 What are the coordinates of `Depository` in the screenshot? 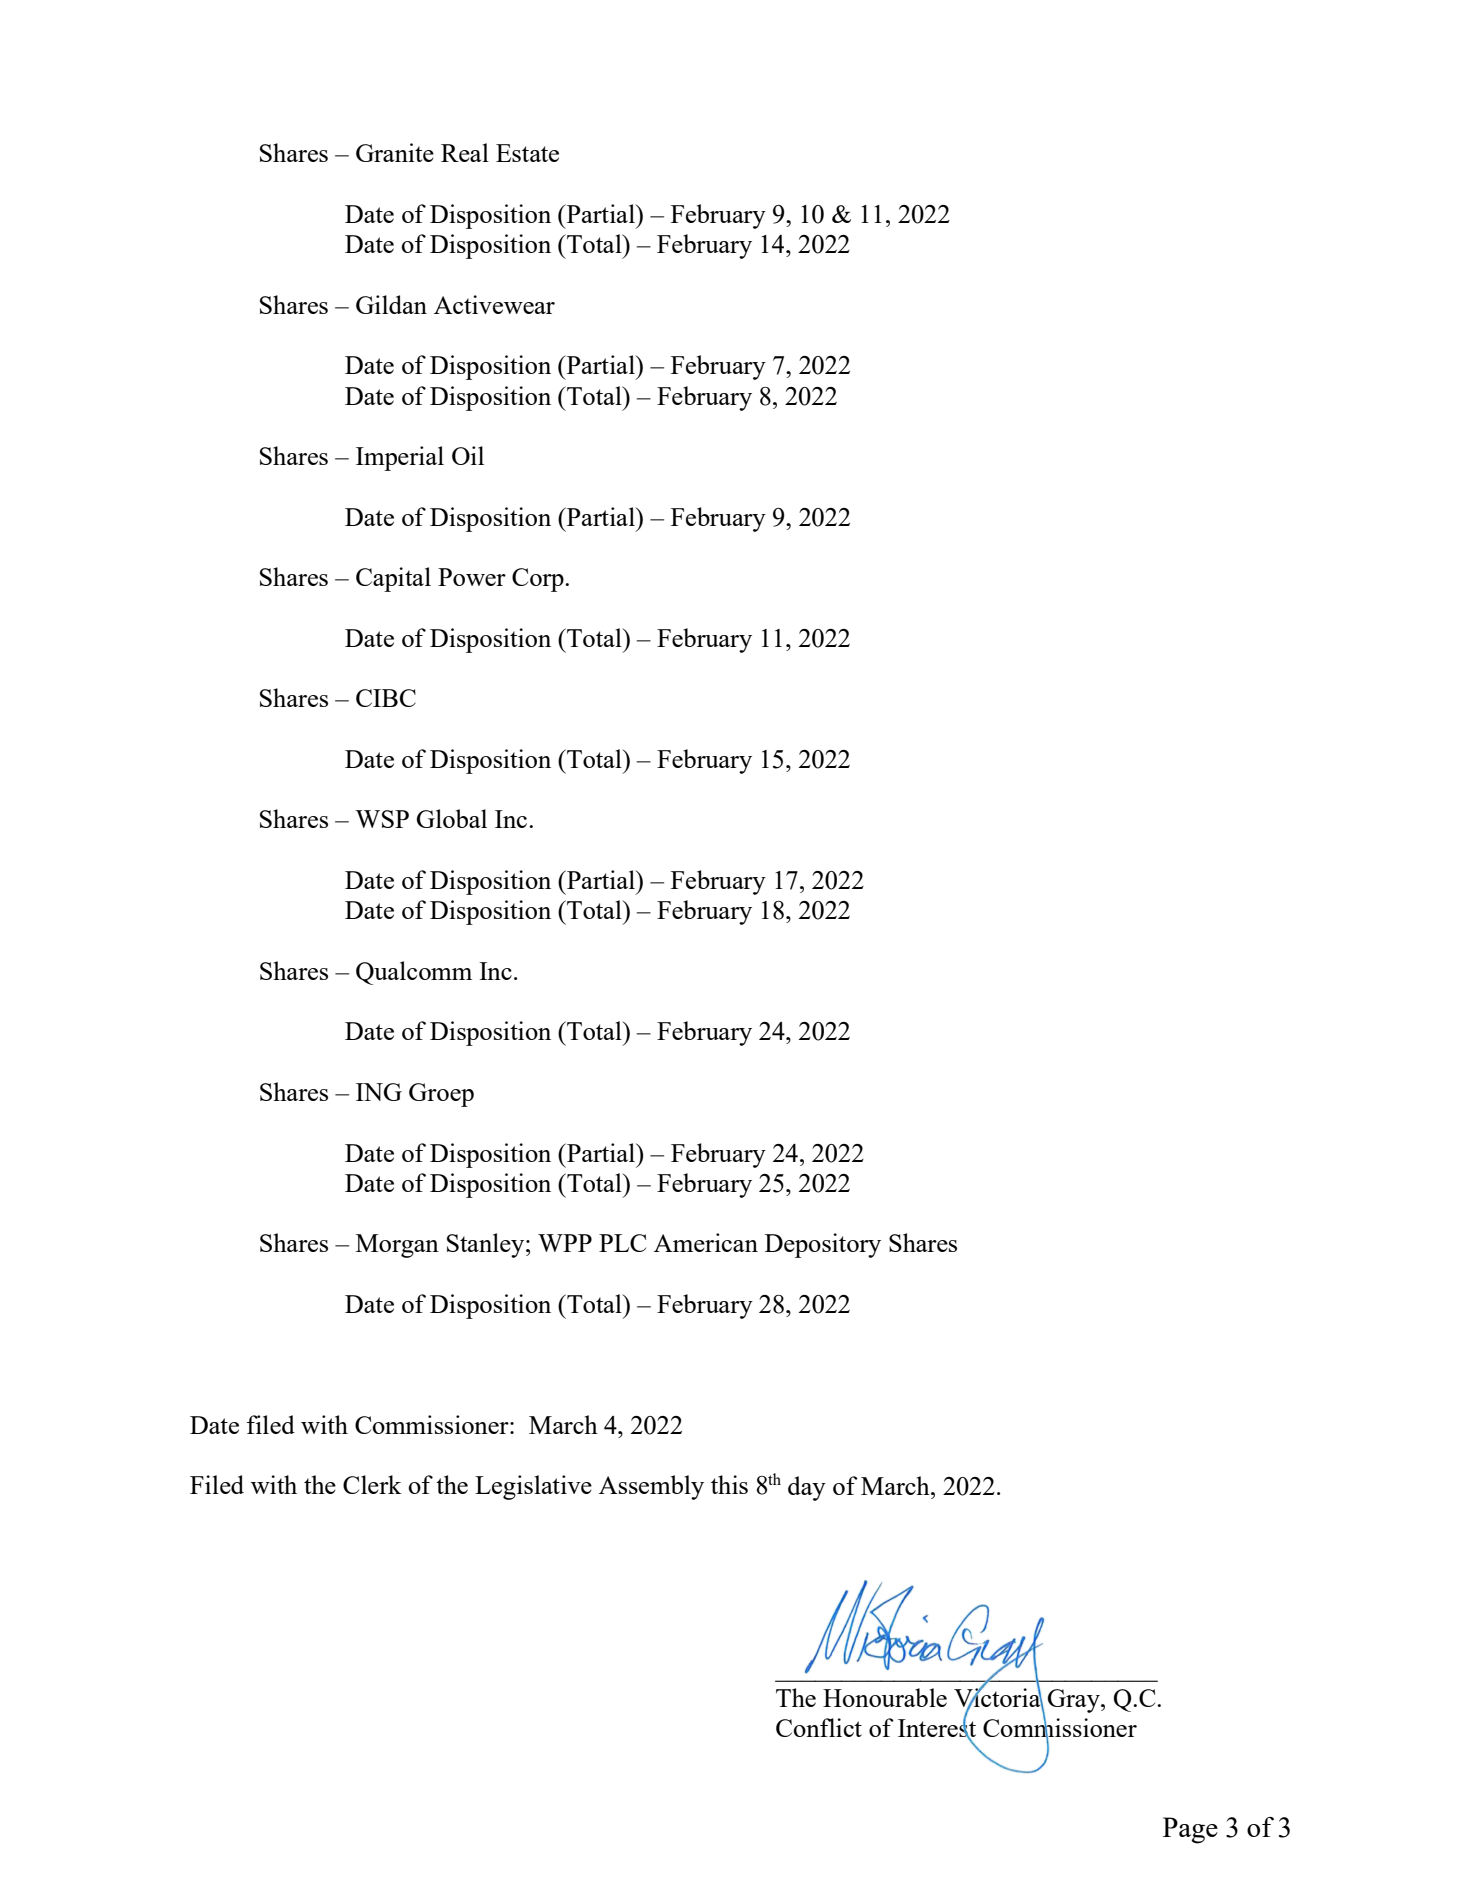 It's located at (823, 1245).
